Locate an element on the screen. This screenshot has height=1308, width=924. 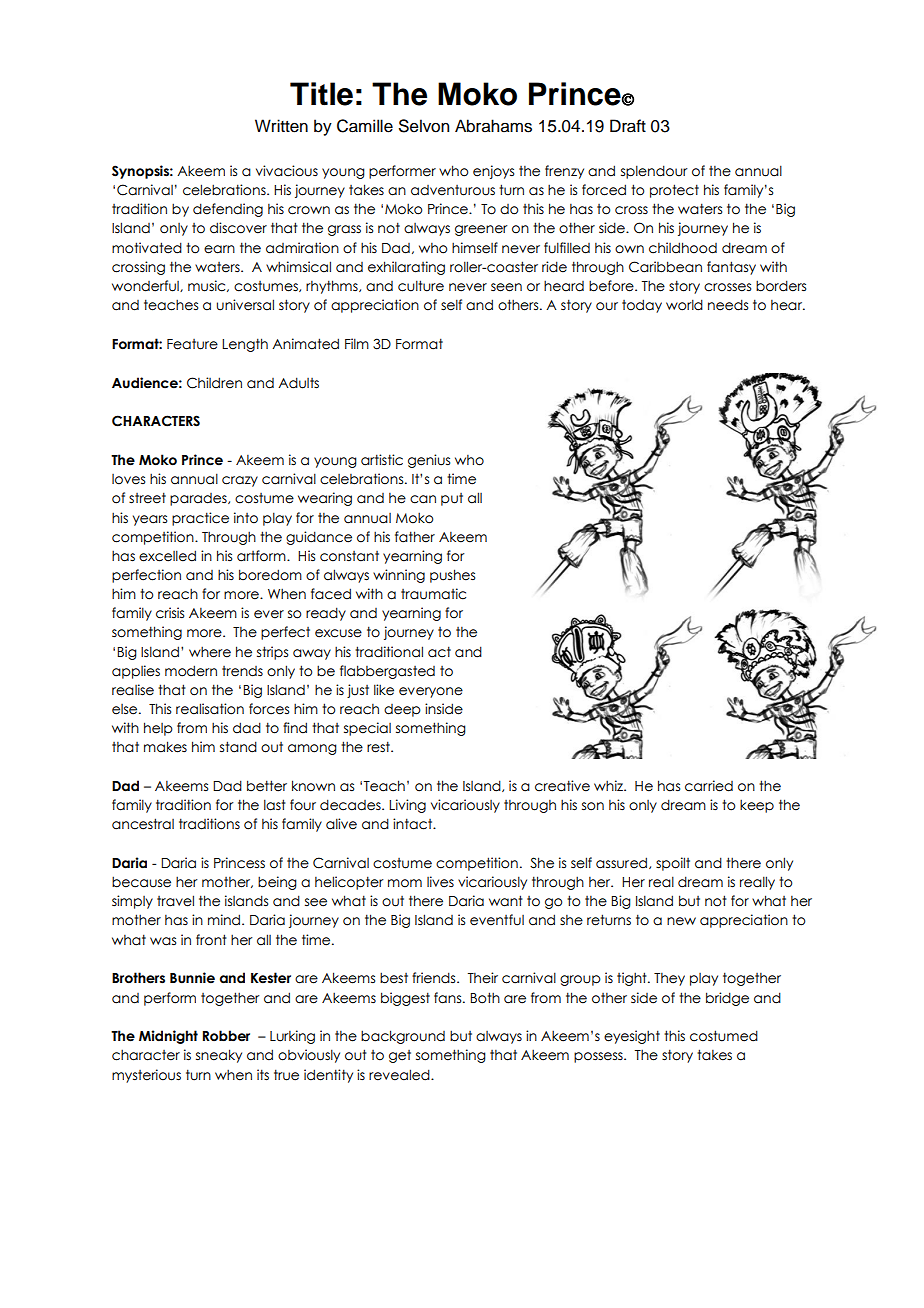
pushes is located at coordinates (452, 576).
